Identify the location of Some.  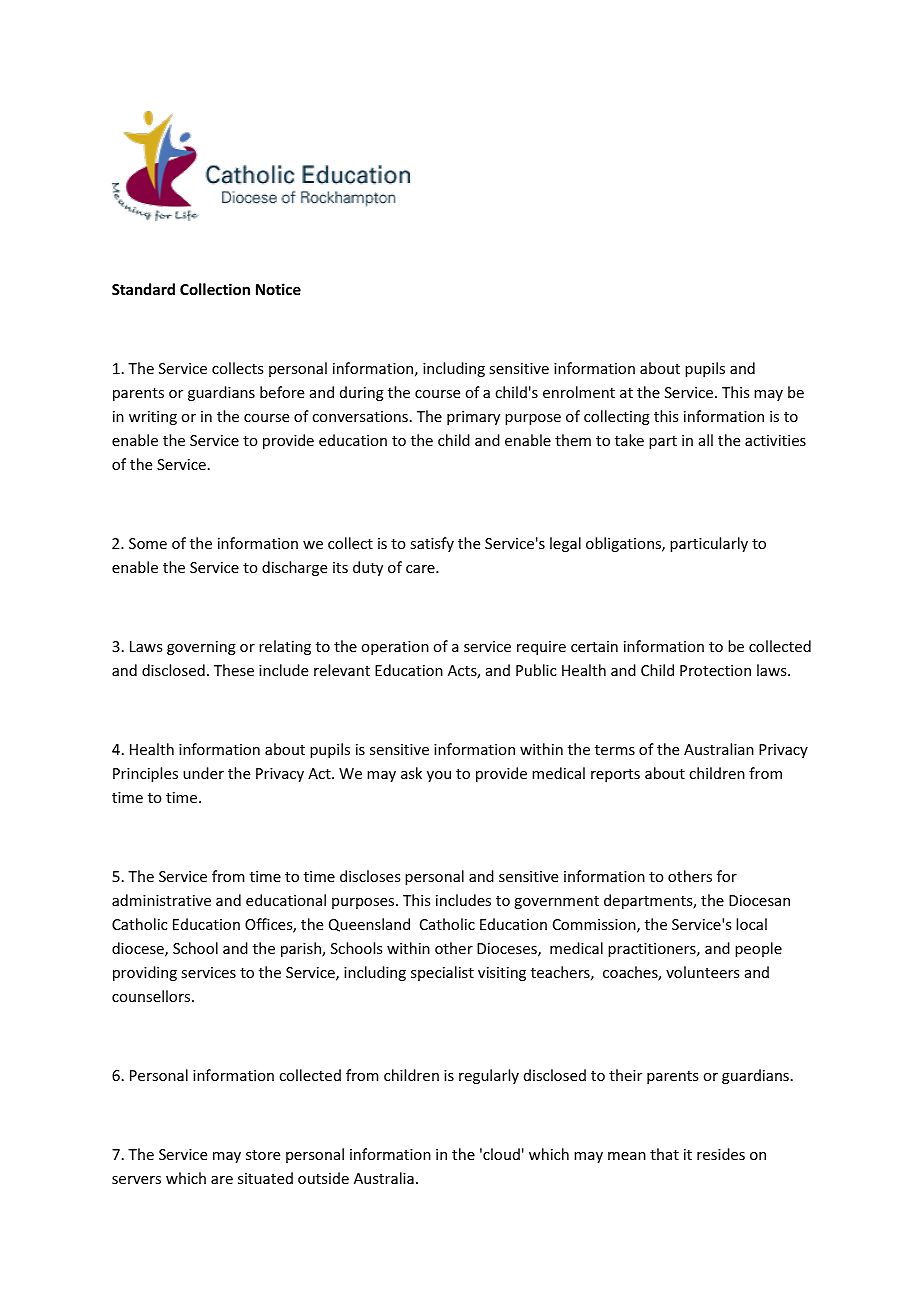
(148, 543).
